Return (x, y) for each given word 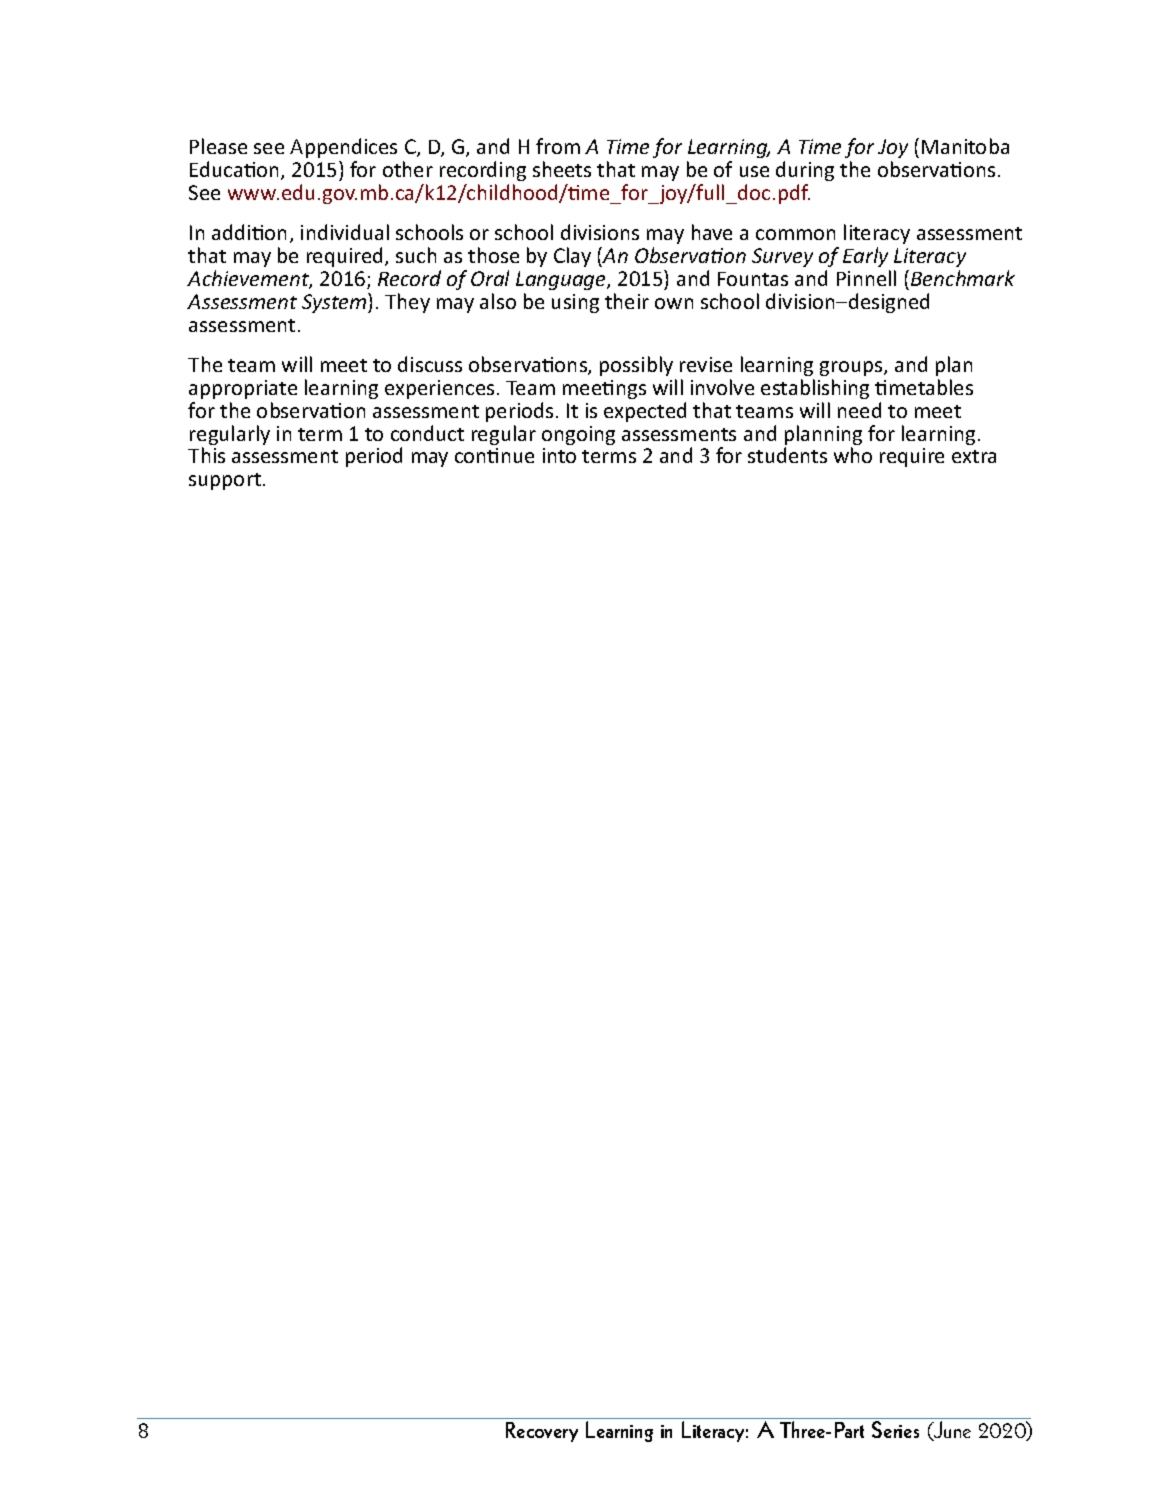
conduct (427, 433)
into (559, 455)
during (805, 171)
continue (494, 455)
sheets (562, 169)
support (225, 481)
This (206, 455)
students (787, 455)
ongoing (578, 435)
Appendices (343, 148)
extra (974, 456)
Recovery (542, 1432)
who (853, 455)
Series (895, 1429)
